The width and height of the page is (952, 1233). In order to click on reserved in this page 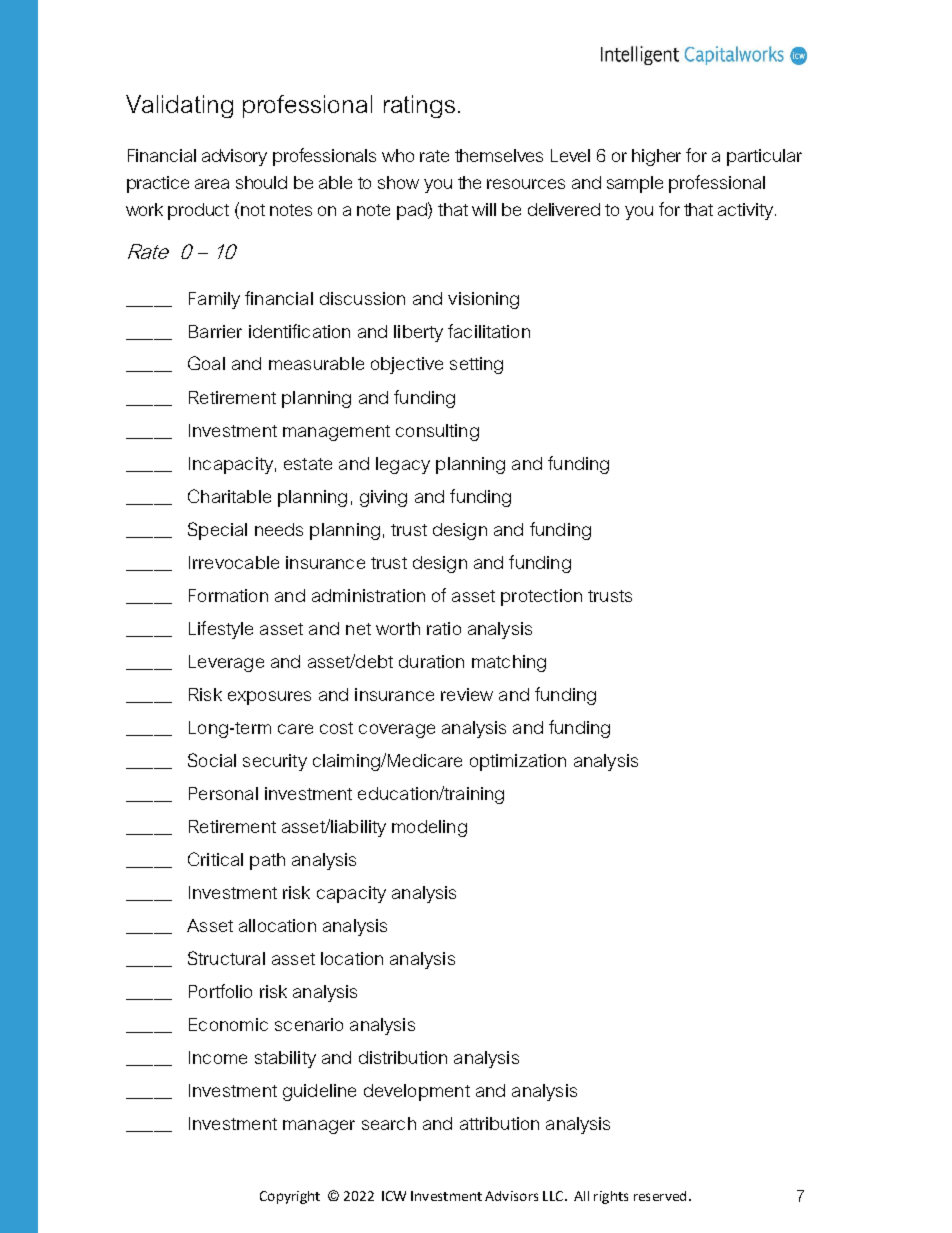, I will do `click(660, 1196)`.
